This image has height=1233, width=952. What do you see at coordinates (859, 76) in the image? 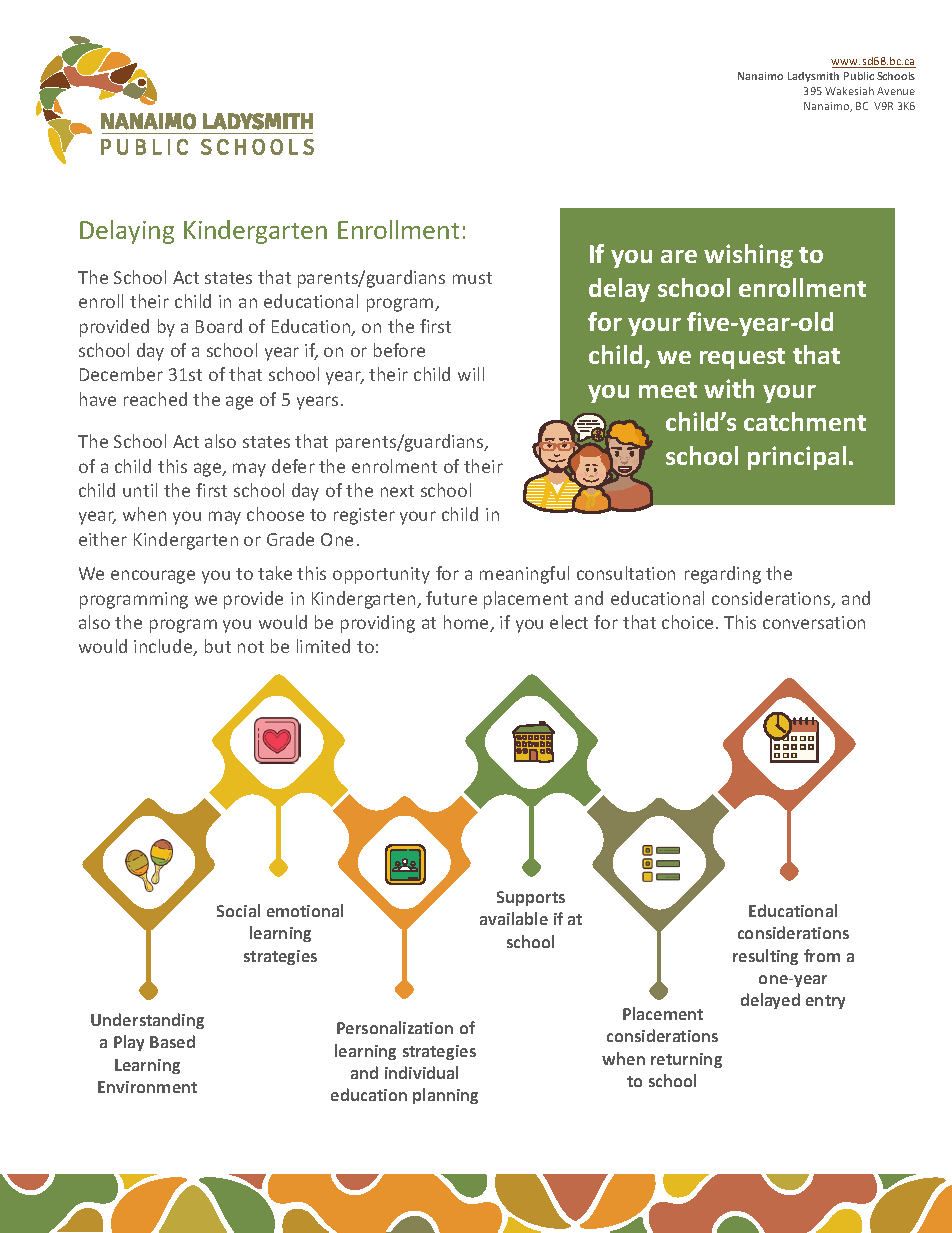
I see `Public` at bounding box center [859, 76].
